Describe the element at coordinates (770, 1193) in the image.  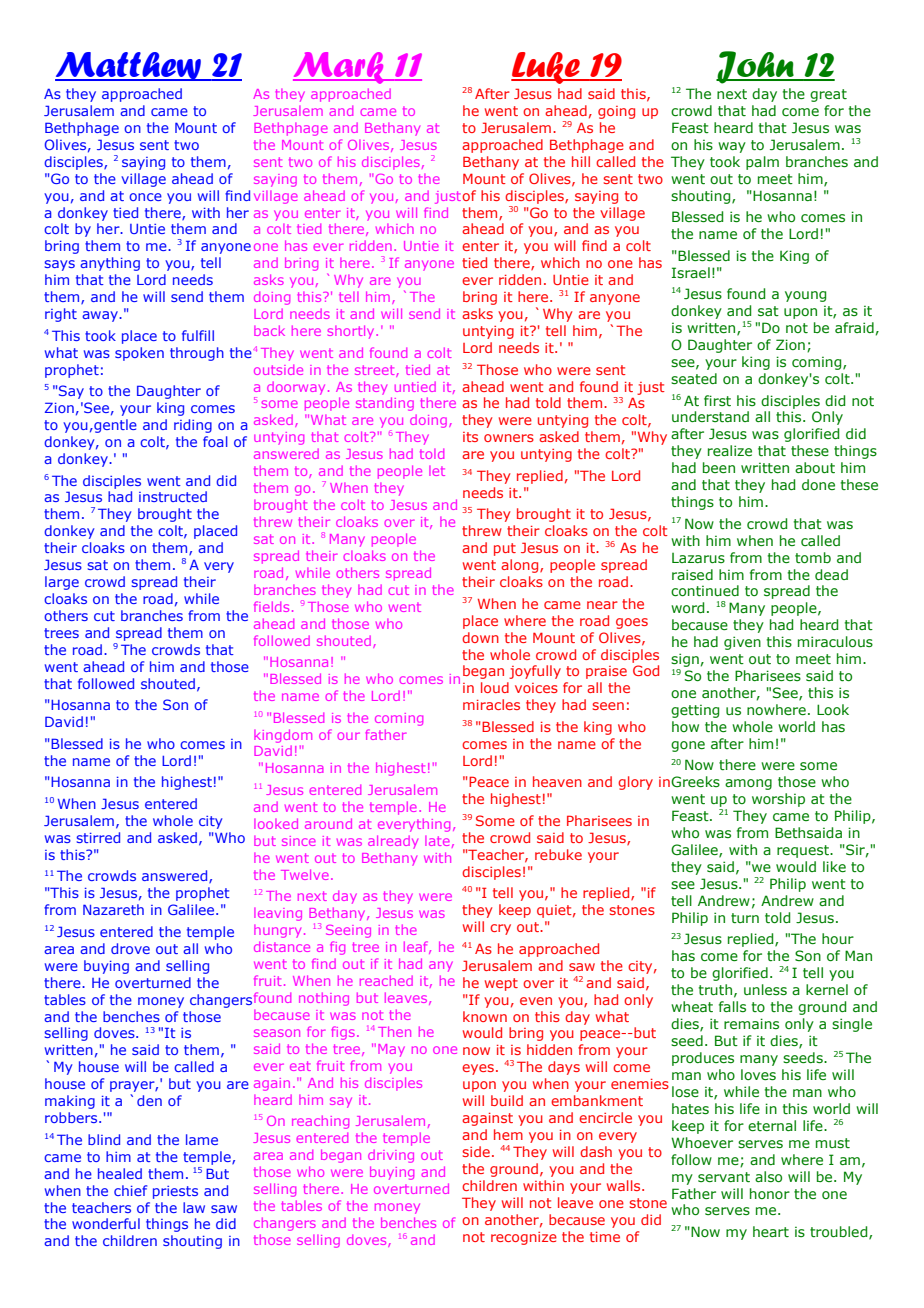
I see `honor` at that location.
